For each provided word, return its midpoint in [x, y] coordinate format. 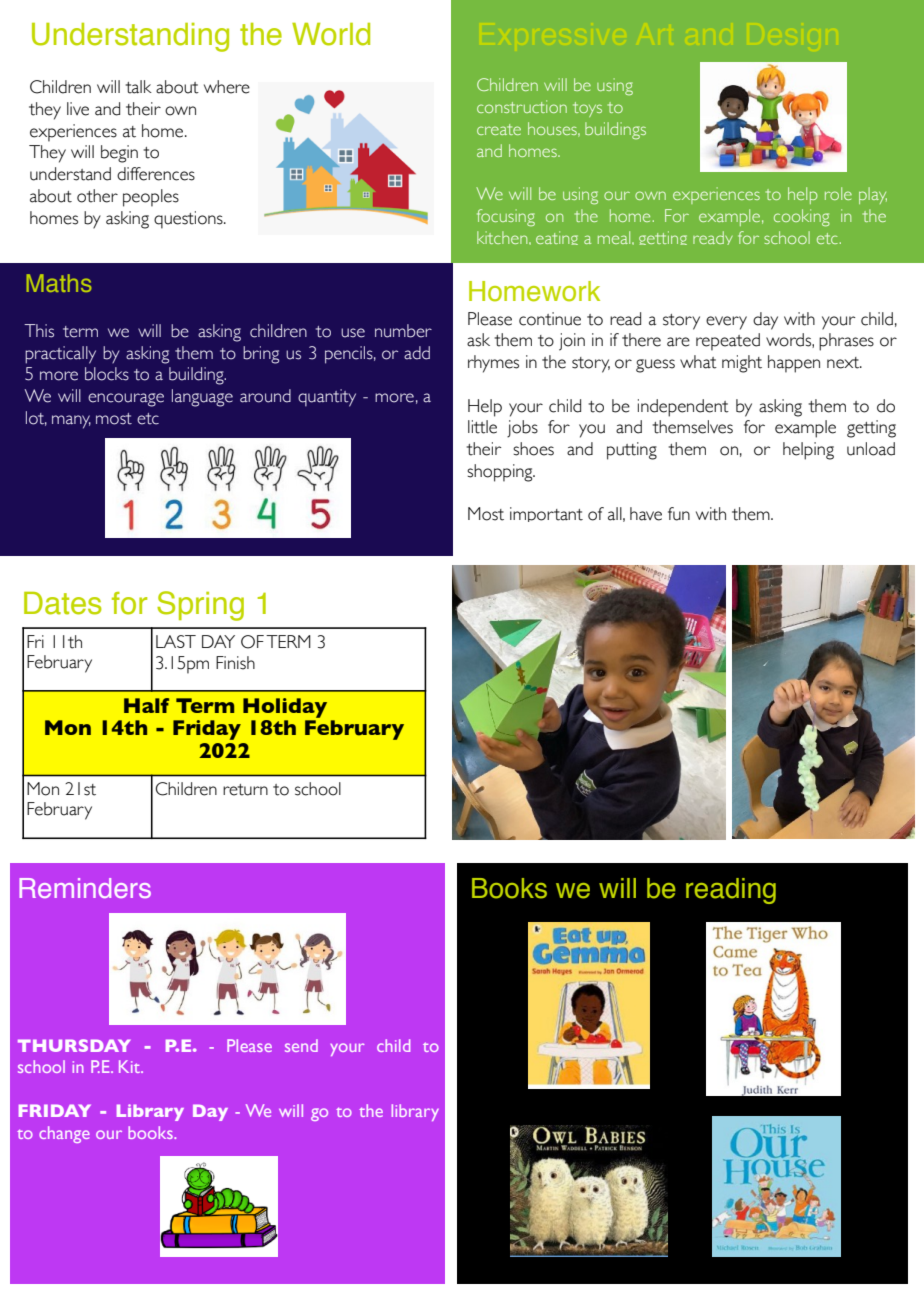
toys [587, 109]
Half [146, 705]
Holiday [285, 708]
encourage [126, 400]
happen [794, 364]
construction [522, 106]
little [482, 427]
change [64, 1134]
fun [679, 514]
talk [138, 87]
